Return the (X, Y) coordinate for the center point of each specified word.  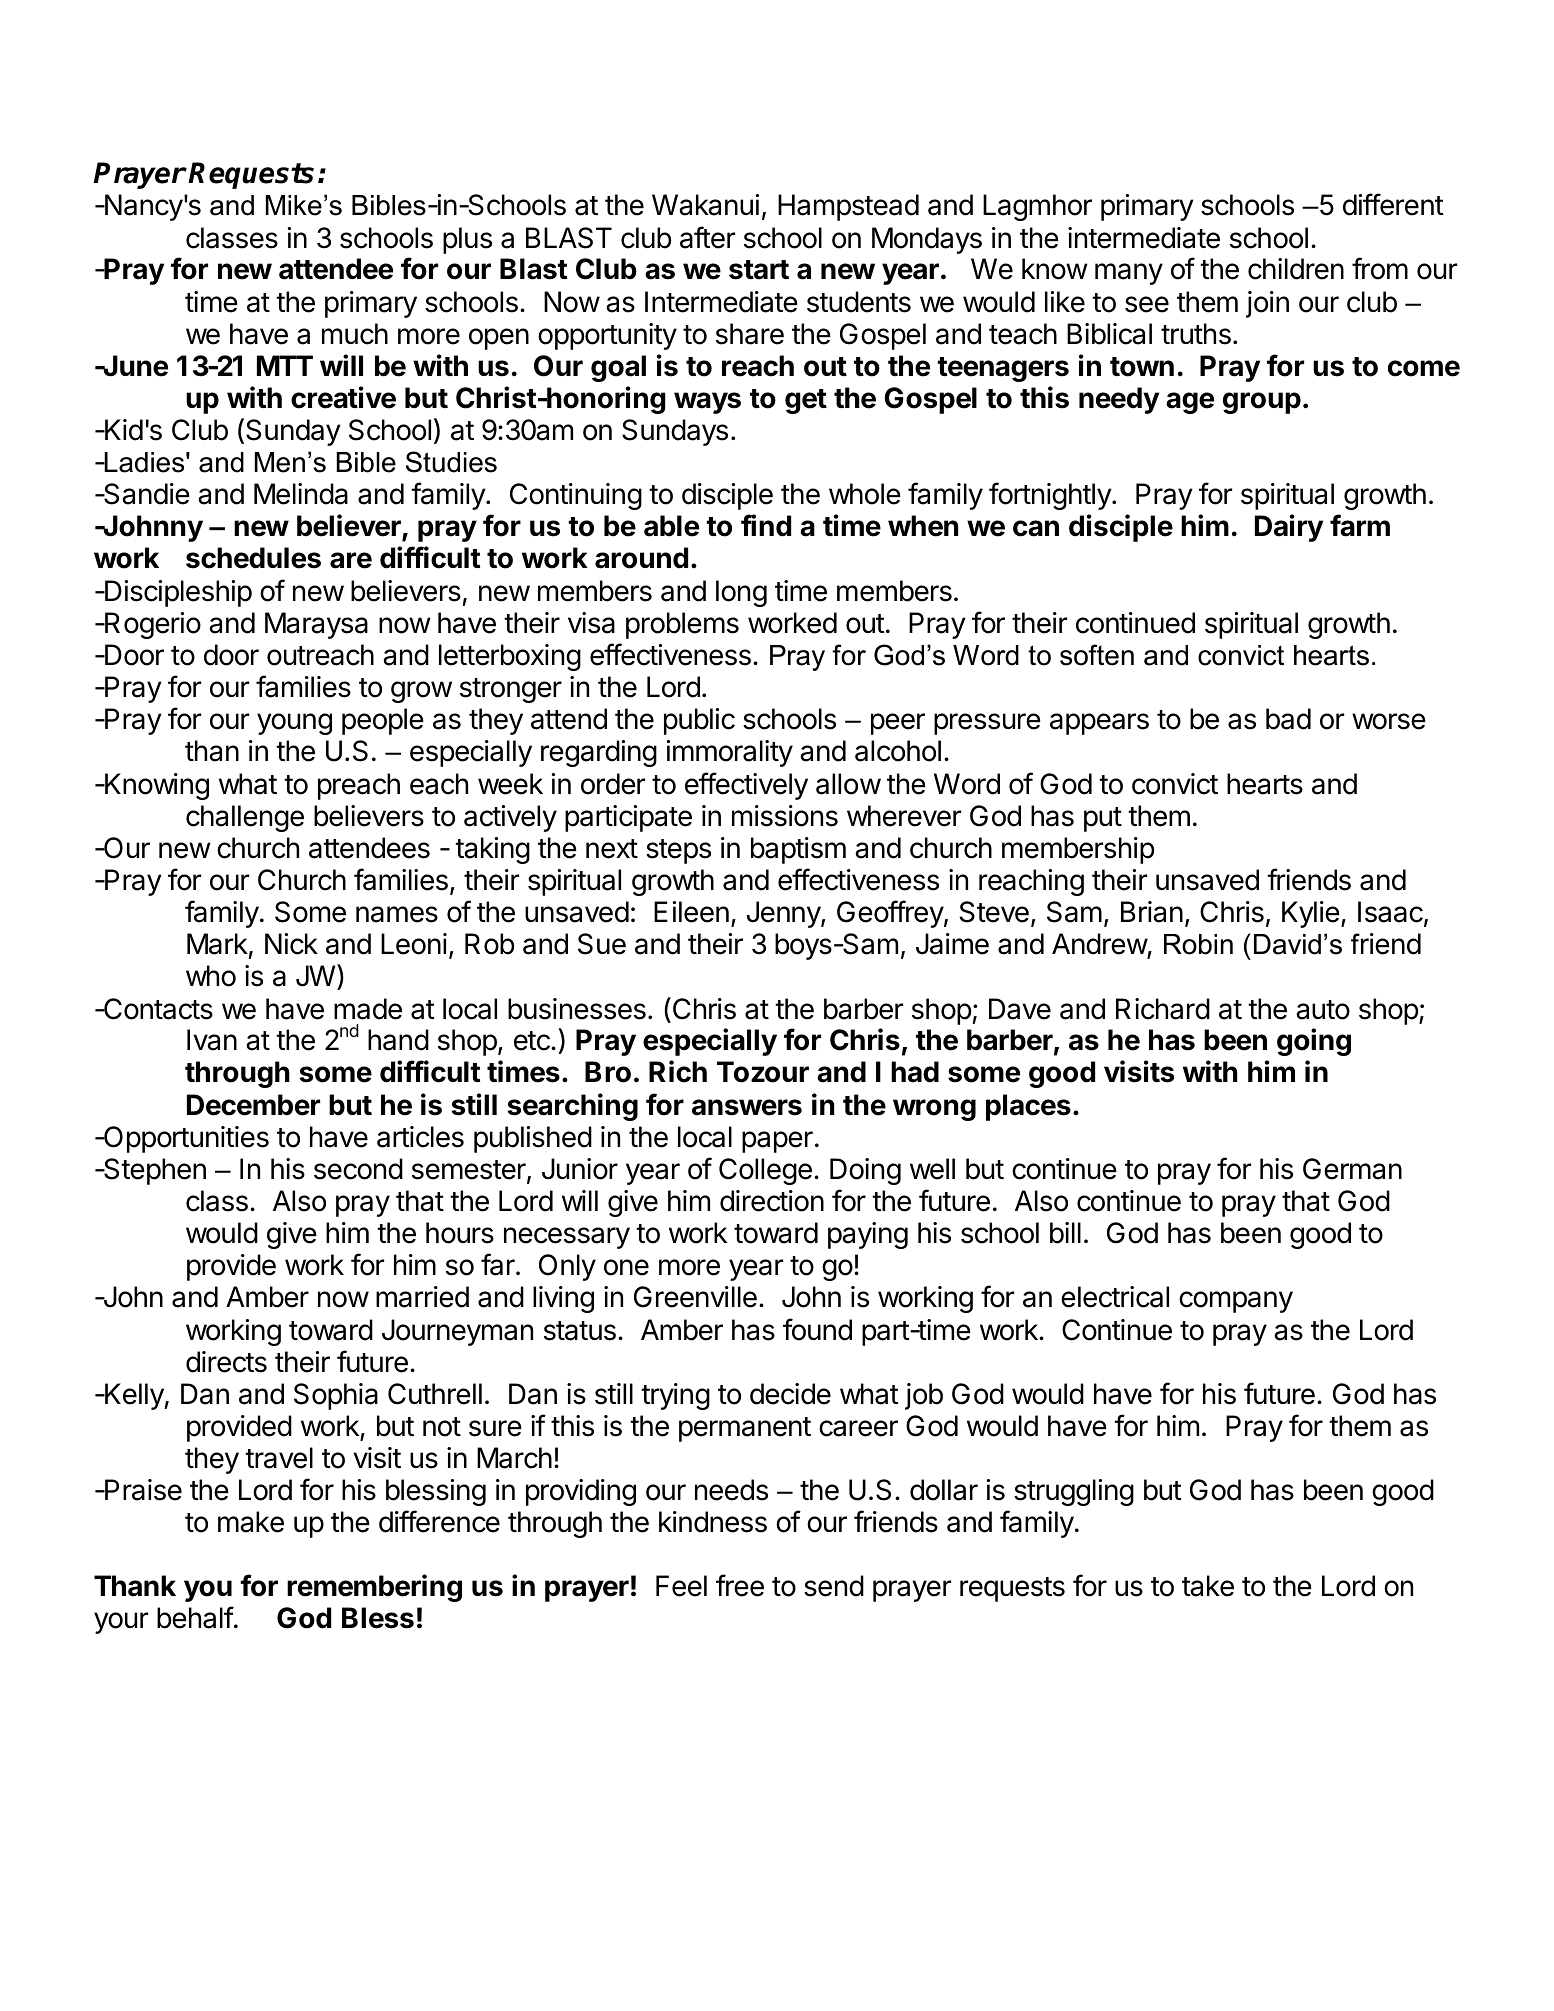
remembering (374, 1588)
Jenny (784, 914)
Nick (291, 944)
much (355, 334)
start (759, 270)
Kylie (1311, 914)
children (1296, 269)
